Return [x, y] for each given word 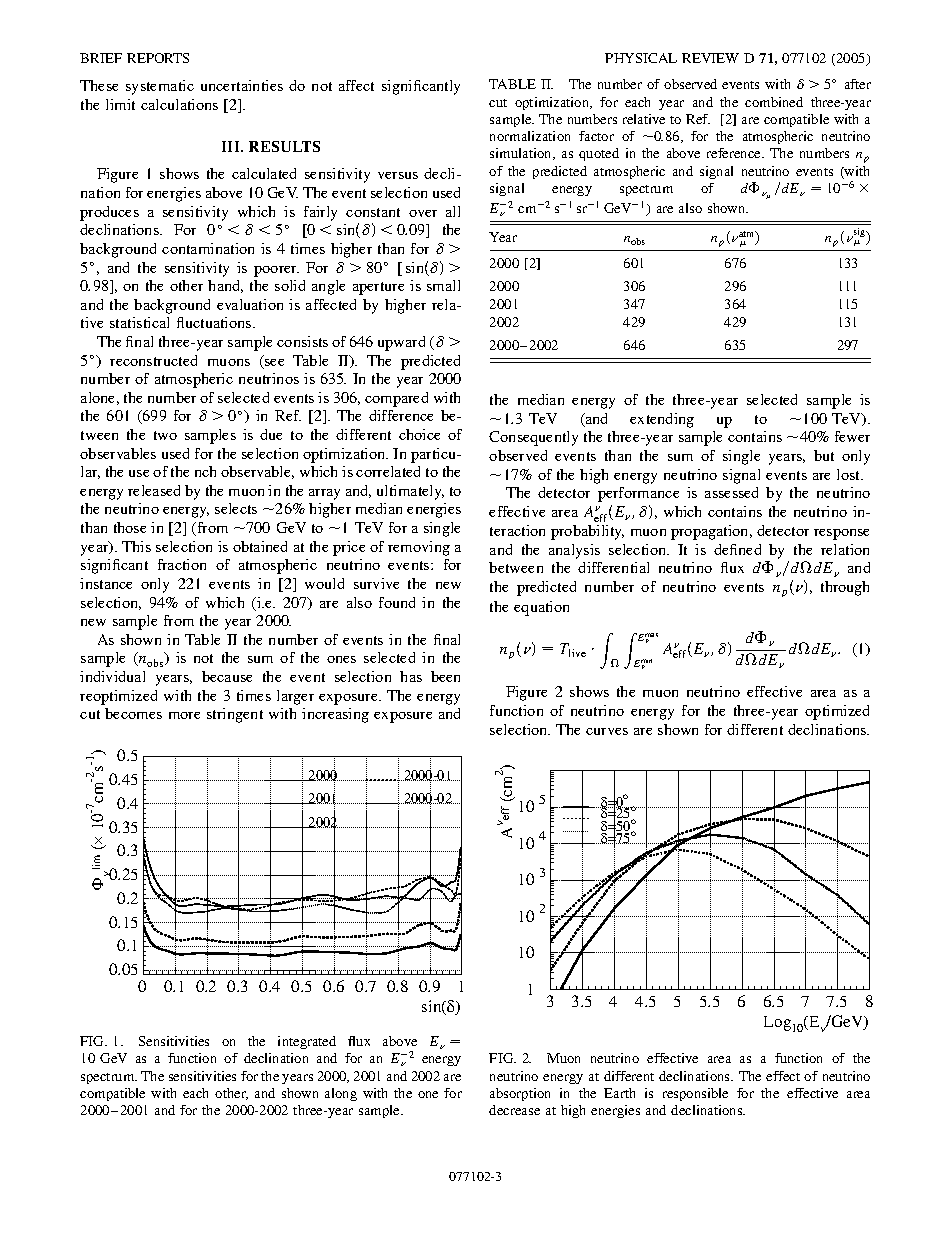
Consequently [533, 438]
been [445, 676]
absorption [520, 1094]
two [165, 435]
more [184, 715]
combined [774, 102]
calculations [179, 104]
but [824, 455]
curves [607, 731]
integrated [307, 1042]
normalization [530, 136]
